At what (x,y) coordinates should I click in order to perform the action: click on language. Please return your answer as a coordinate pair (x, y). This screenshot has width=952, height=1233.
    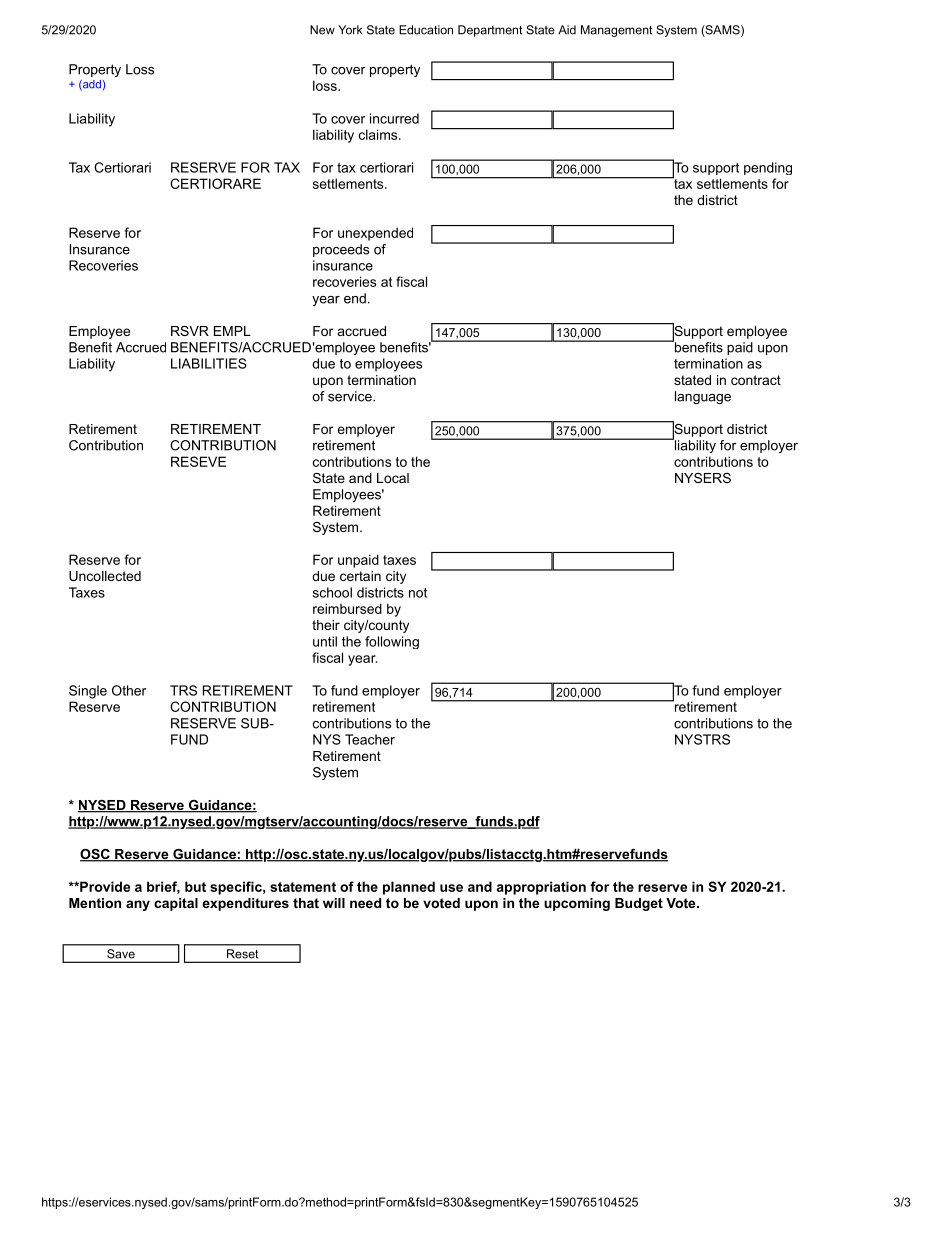
    Looking at the image, I should click on (703, 397).
